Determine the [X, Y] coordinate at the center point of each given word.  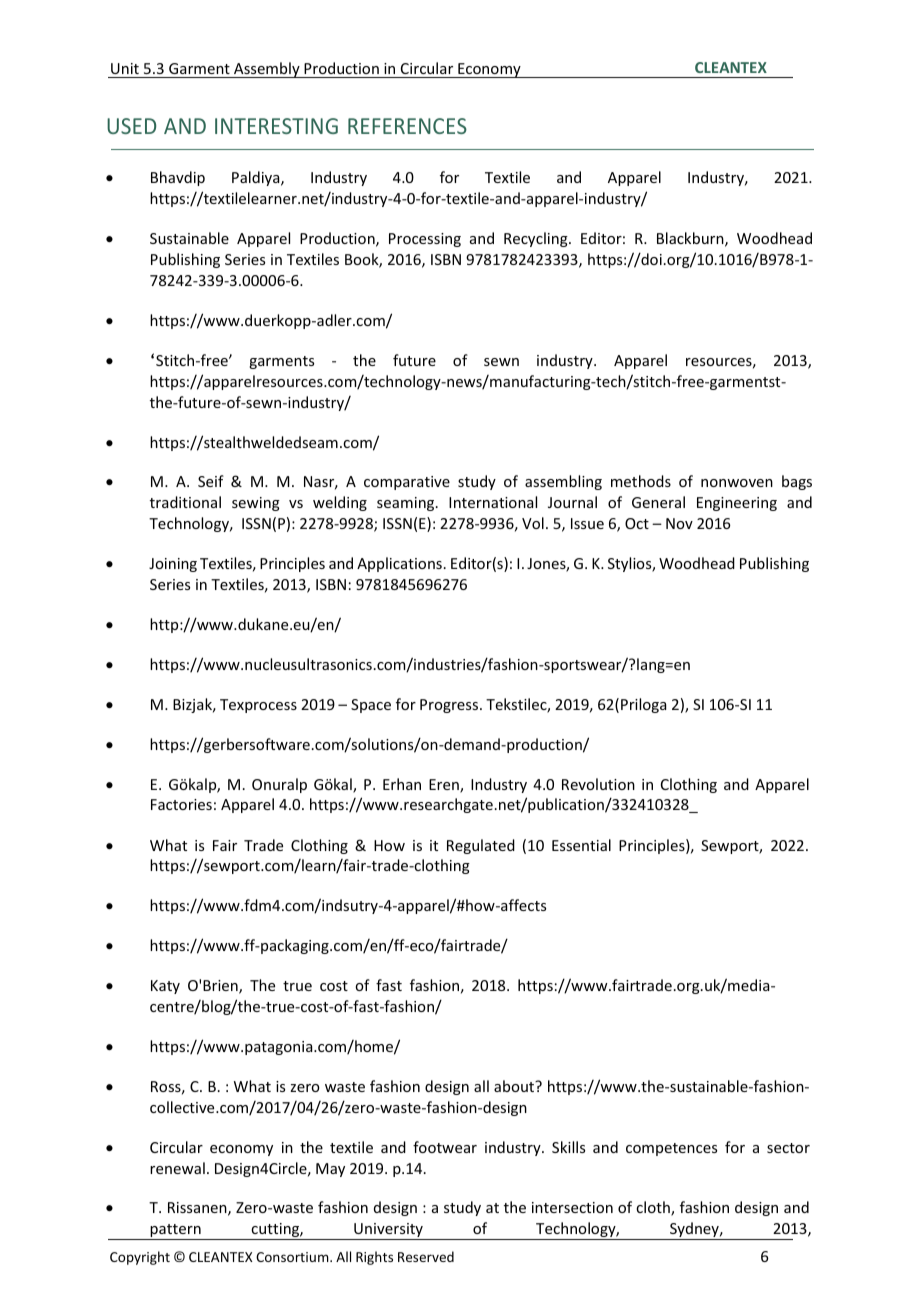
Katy [165, 987]
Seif [211, 481]
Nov [679, 523]
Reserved [426, 1256]
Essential [581, 845]
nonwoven [737, 483]
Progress [450, 706]
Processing [425, 240]
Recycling [537, 239]
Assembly [267, 70]
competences [671, 1149]
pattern [175, 1232]
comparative [407, 483]
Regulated [481, 846]
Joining [173, 565]
